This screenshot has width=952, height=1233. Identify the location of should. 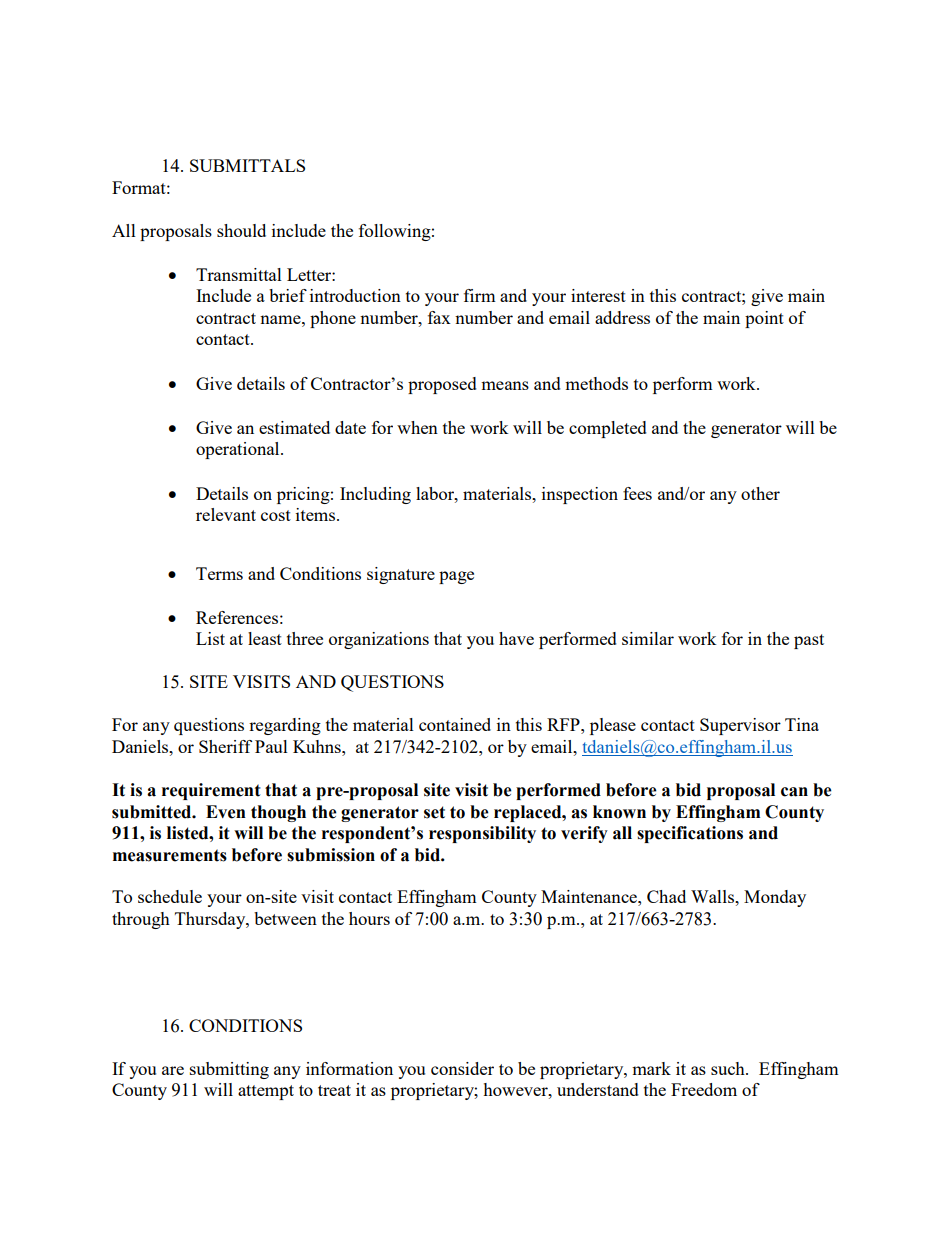
(241, 230).
